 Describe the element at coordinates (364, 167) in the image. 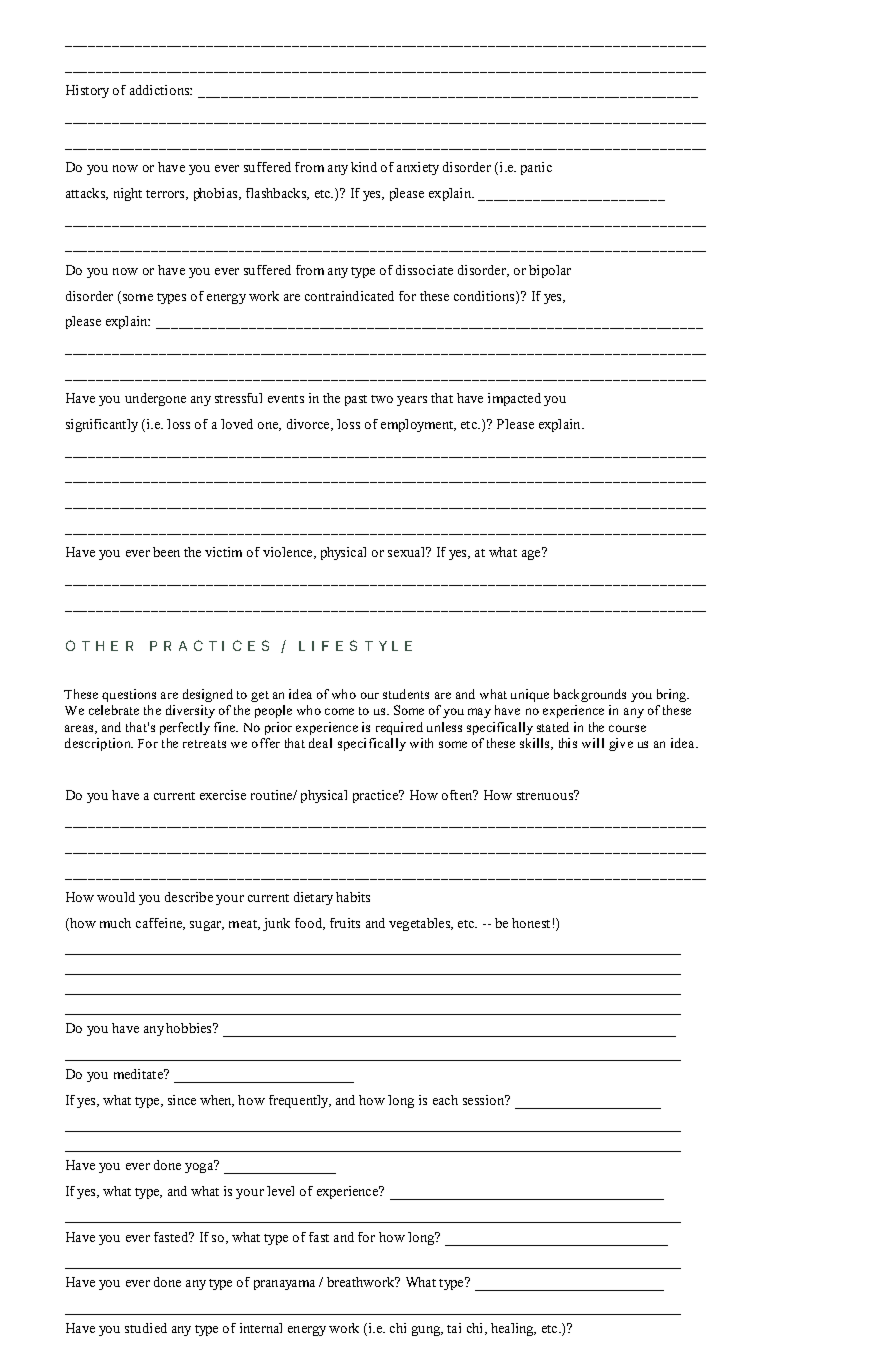

I see `kind` at that location.
